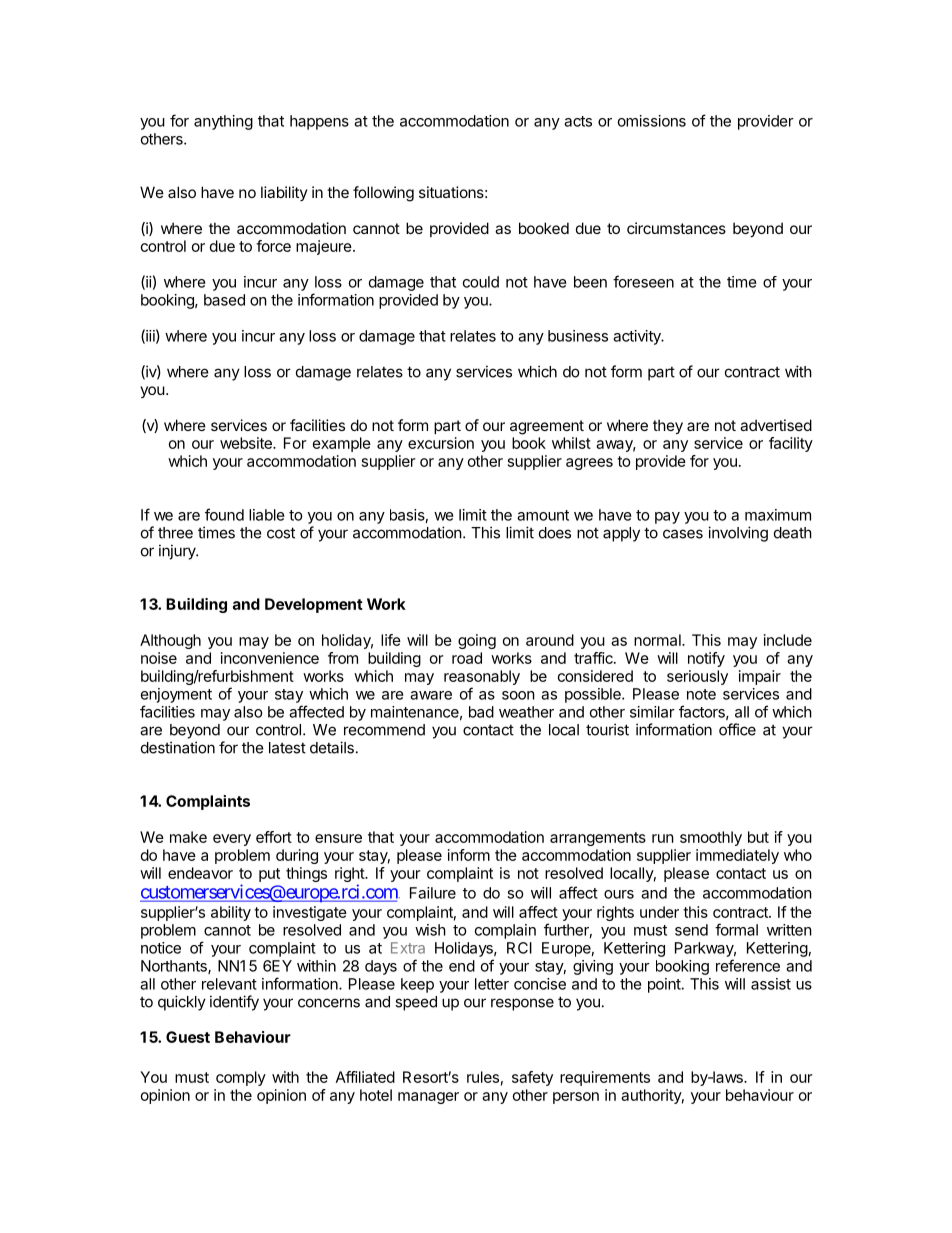  Describe the element at coordinates (483, 1077) in the image. I see `rules` at that location.
